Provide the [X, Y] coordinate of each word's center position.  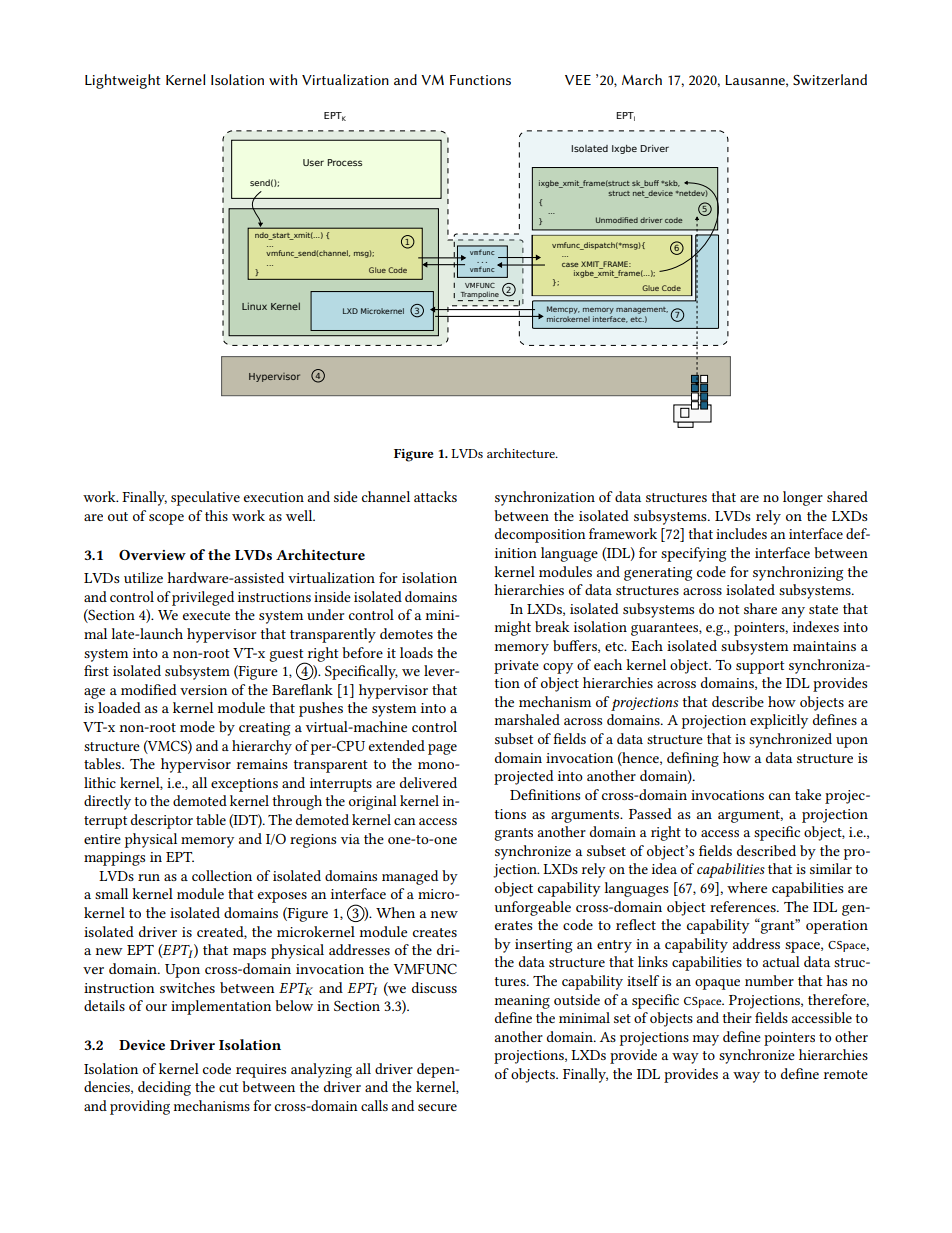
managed [410, 877]
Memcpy [563, 310]
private [516, 667]
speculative [205, 498]
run [149, 877]
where [747, 887]
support [760, 667]
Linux [254, 306]
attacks [435, 496]
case [570, 265]
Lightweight [123, 81]
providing [140, 1107]
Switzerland [830, 79]
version [203, 690]
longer [803, 498]
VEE [578, 80]
